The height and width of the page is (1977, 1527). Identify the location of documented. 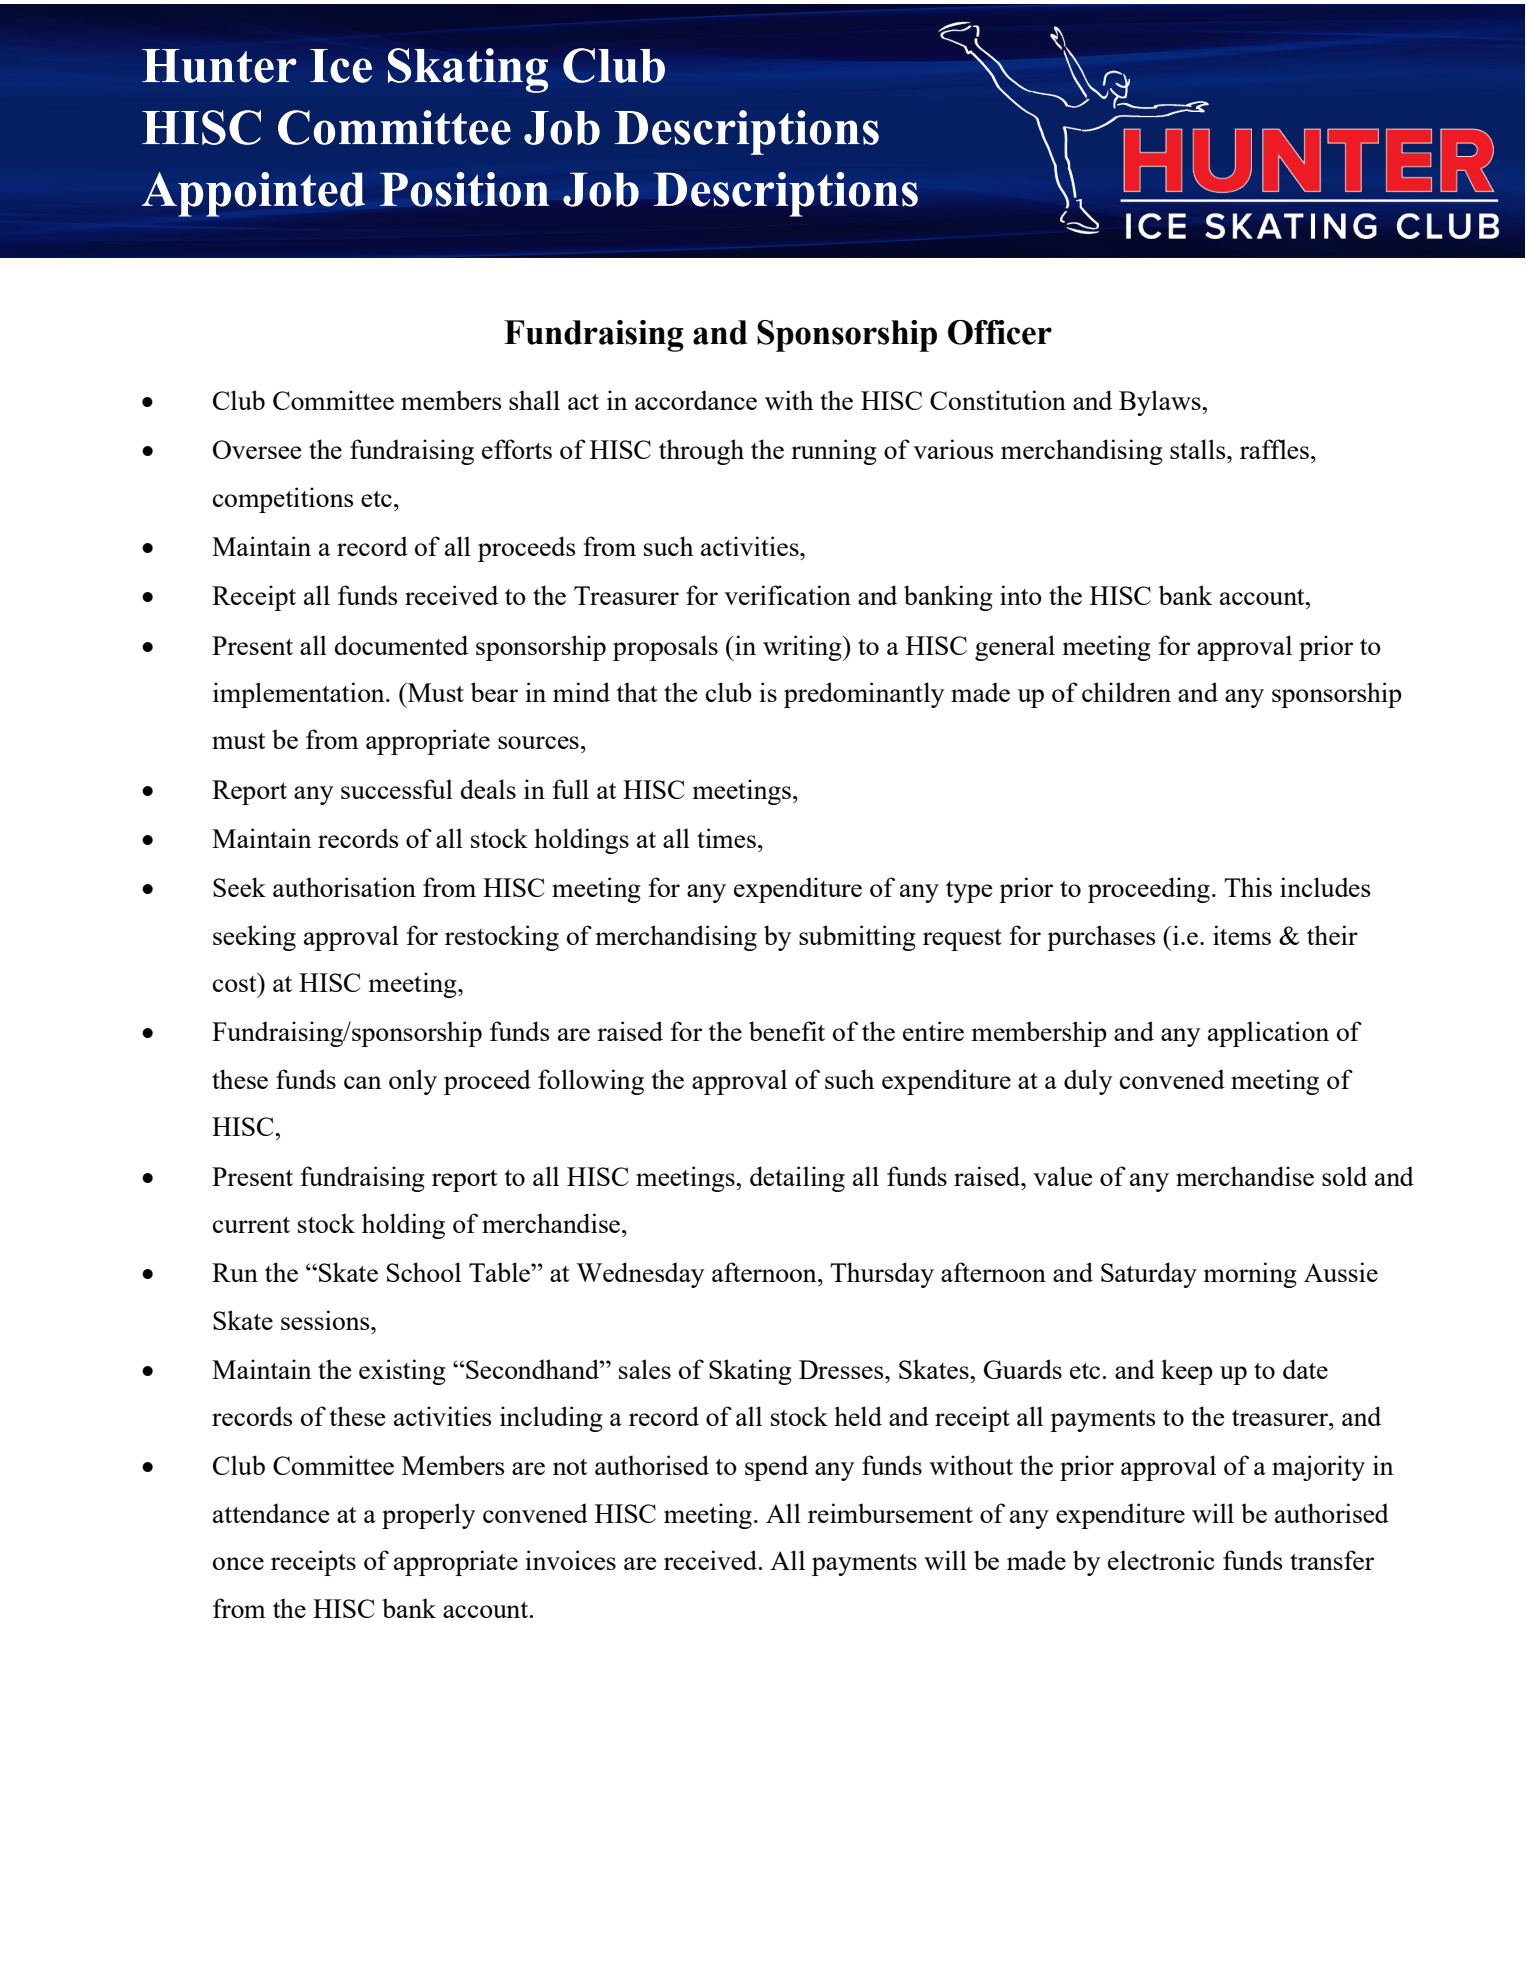
(401, 645).
